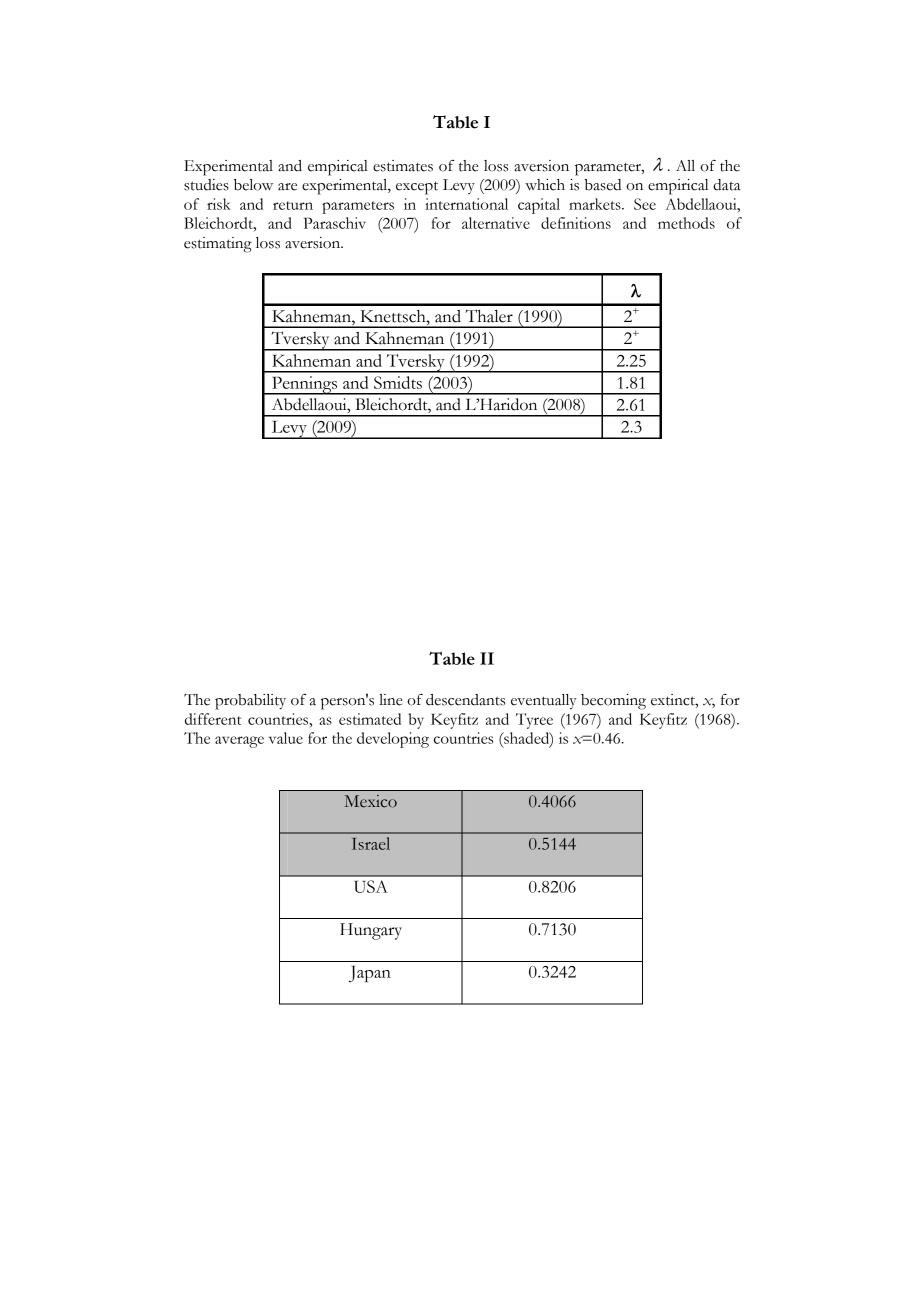 This screenshot has width=924, height=1308. Describe the element at coordinates (371, 886) in the screenshot. I see `USA` at that location.
